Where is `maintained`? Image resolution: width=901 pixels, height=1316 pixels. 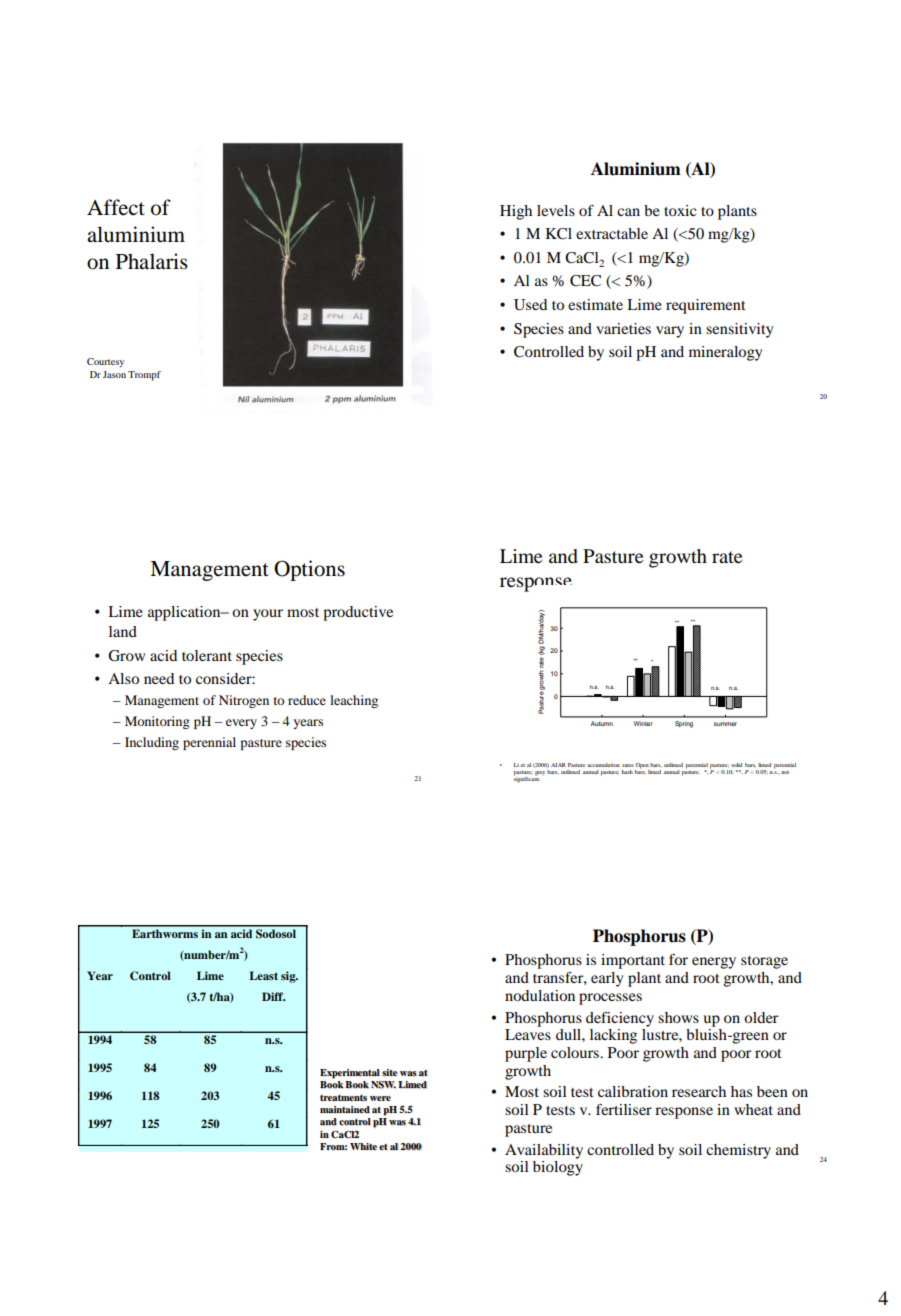
maintained is located at coordinates (345, 1109).
